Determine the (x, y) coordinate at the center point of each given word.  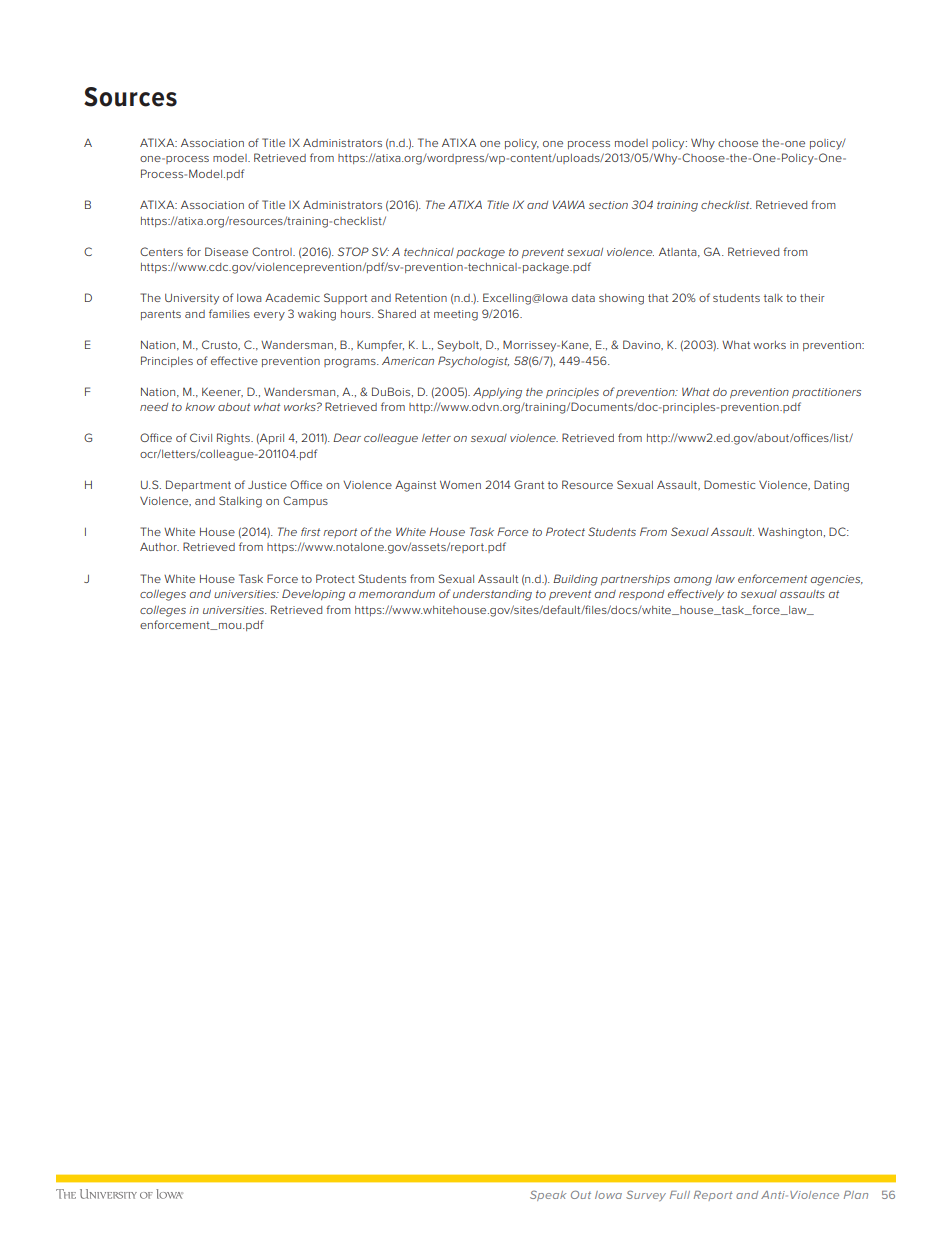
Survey (646, 1195)
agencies (837, 580)
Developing (313, 595)
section (608, 205)
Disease (226, 251)
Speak (548, 1195)
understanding (492, 595)
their (812, 298)
